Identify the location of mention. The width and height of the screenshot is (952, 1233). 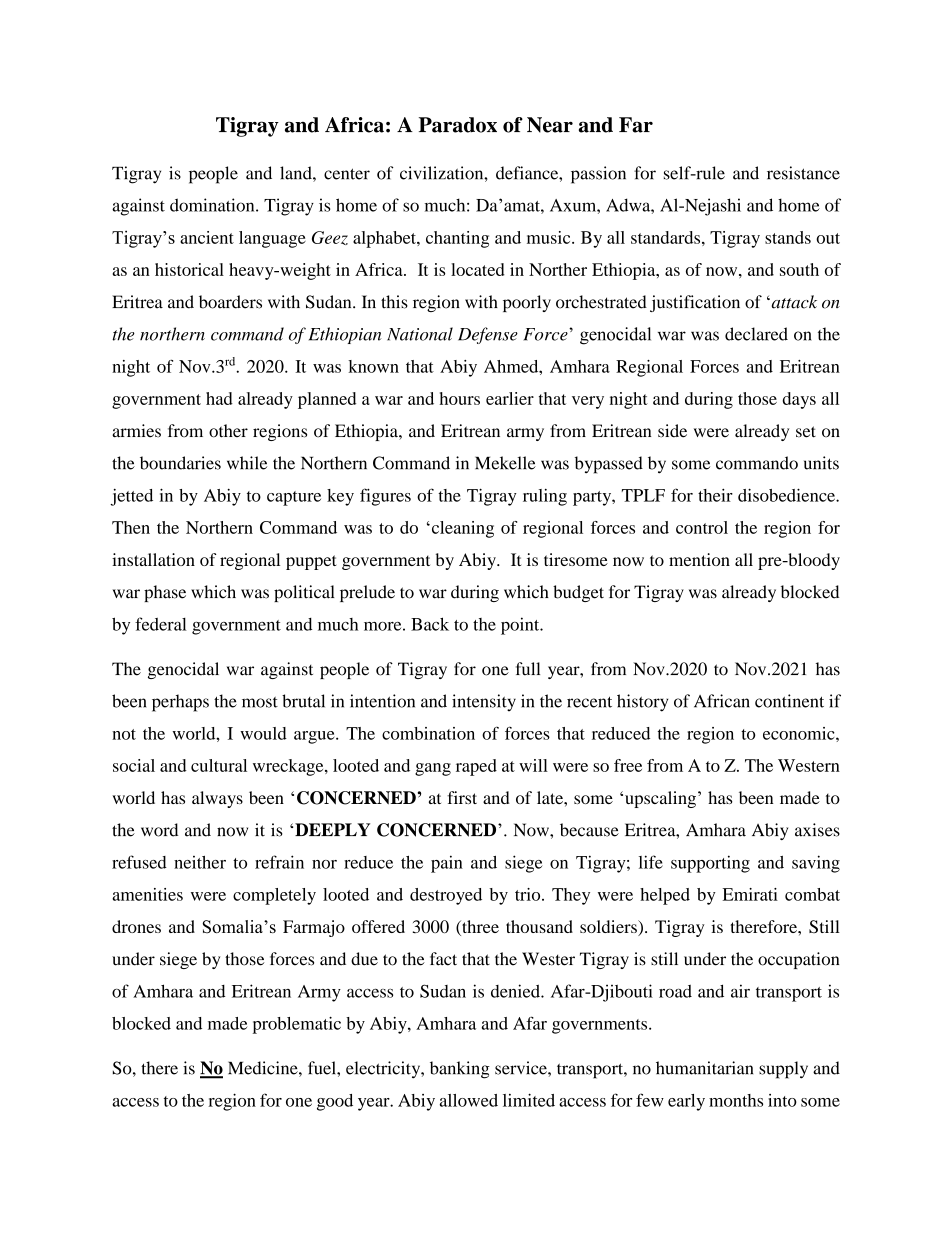
(699, 559).
